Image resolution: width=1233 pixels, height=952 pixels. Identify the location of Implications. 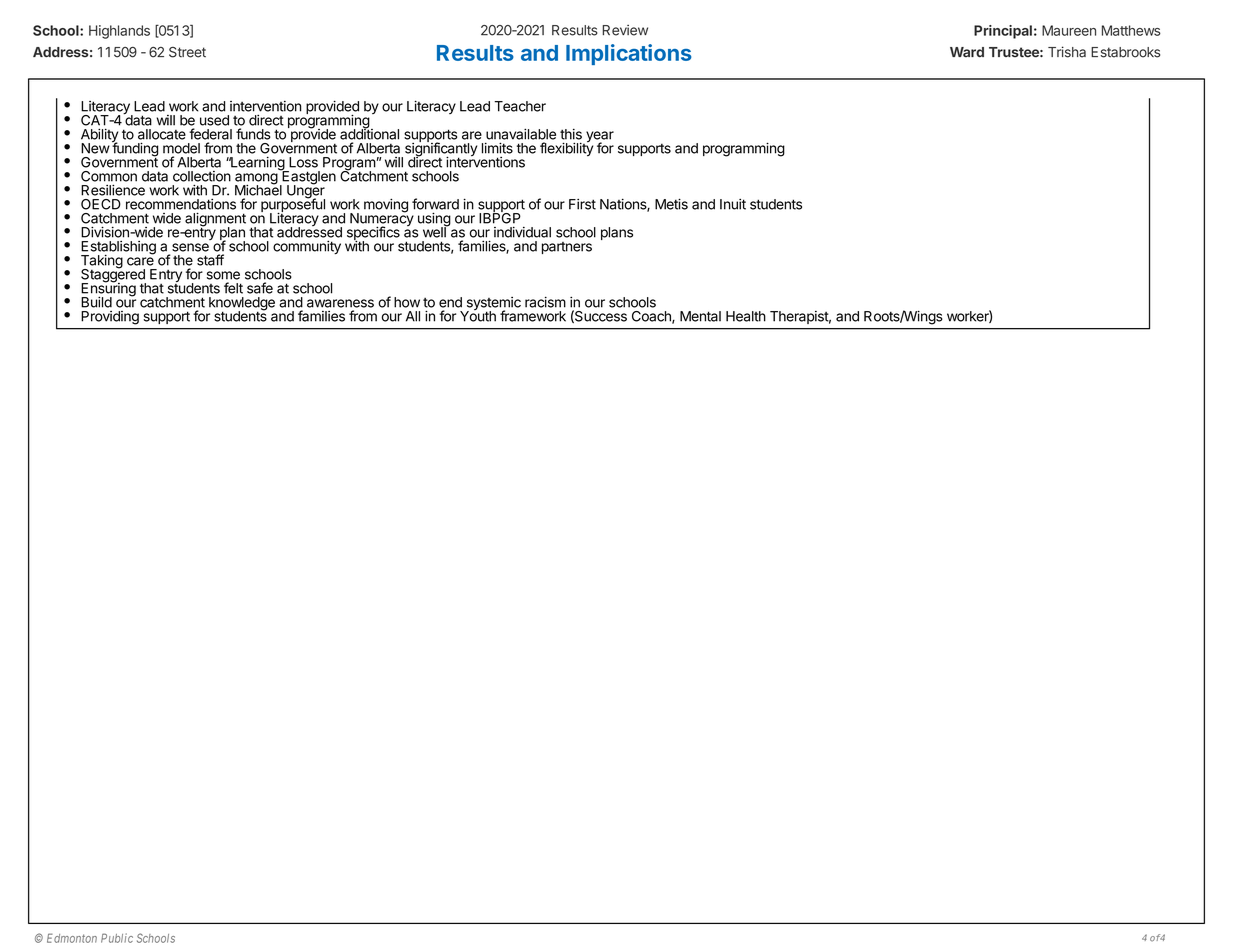
(628, 54).
